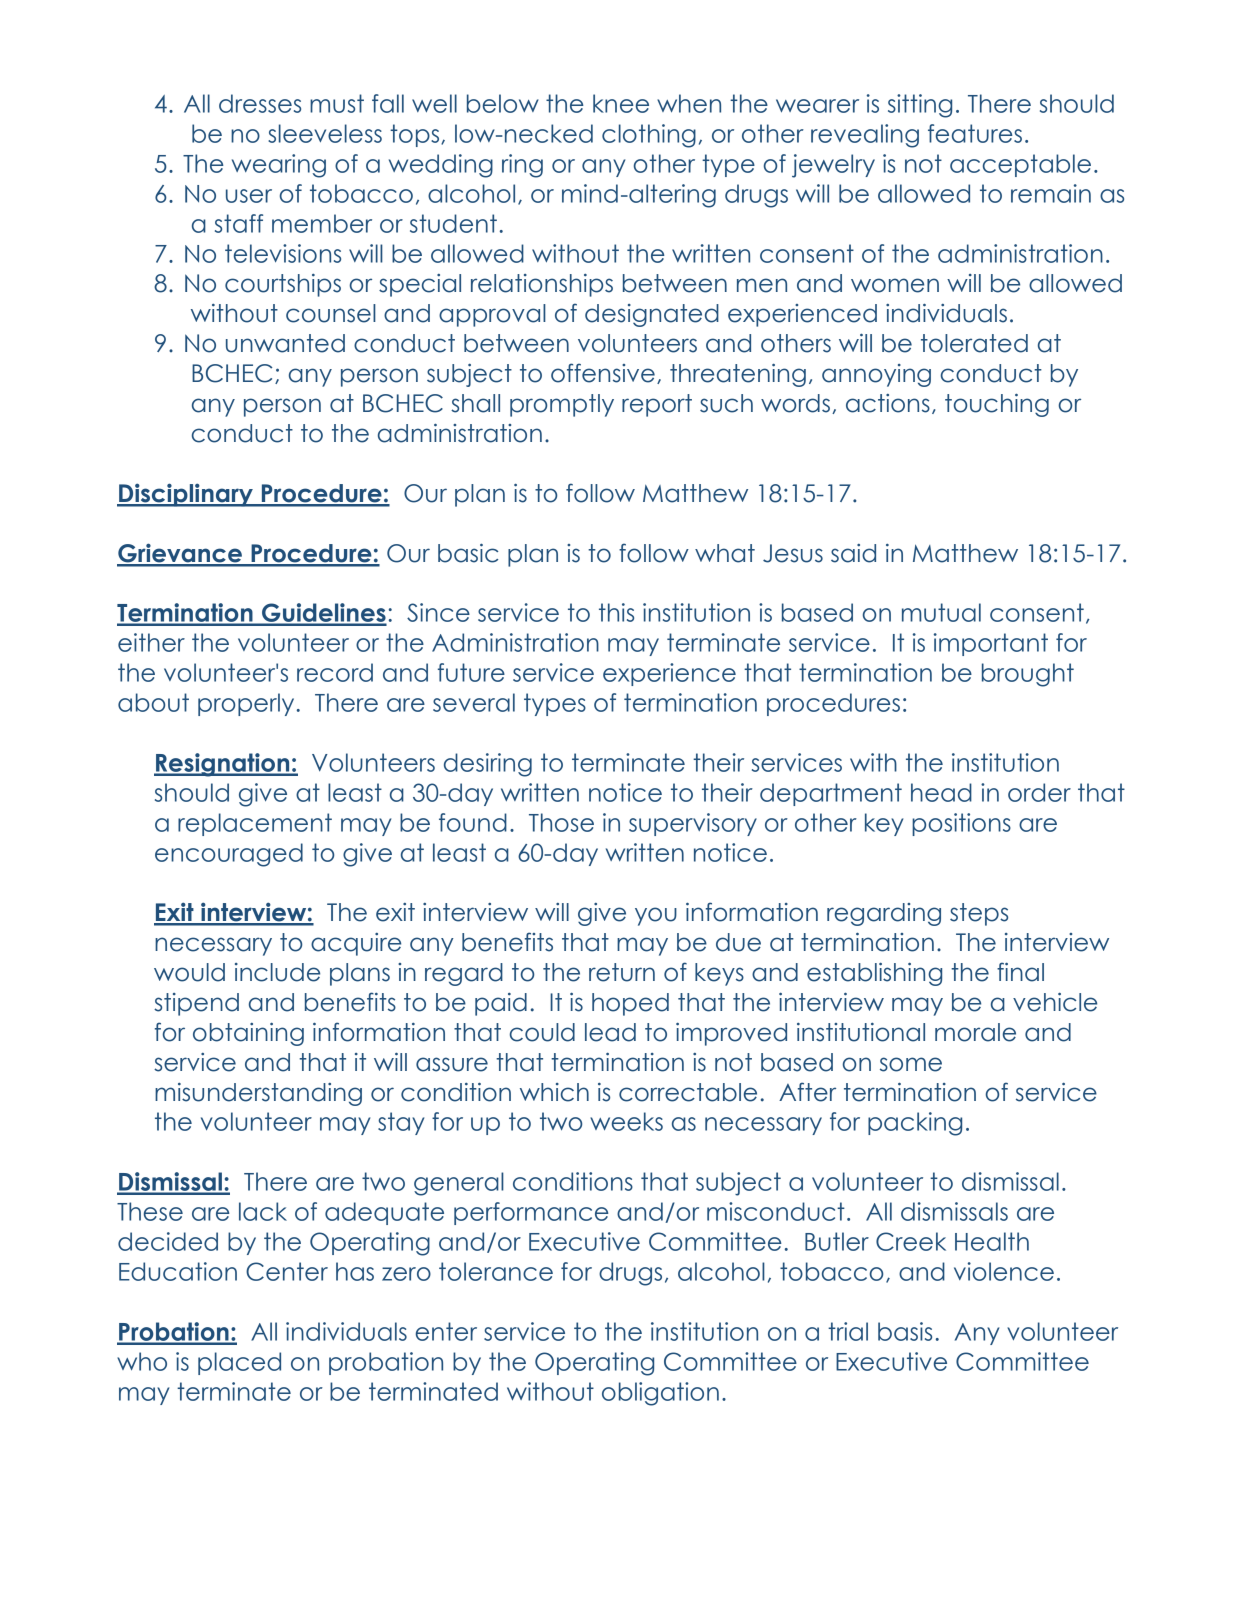 The image size is (1246, 1612). Describe the element at coordinates (911, 1064) in the image. I see `some` at that location.
